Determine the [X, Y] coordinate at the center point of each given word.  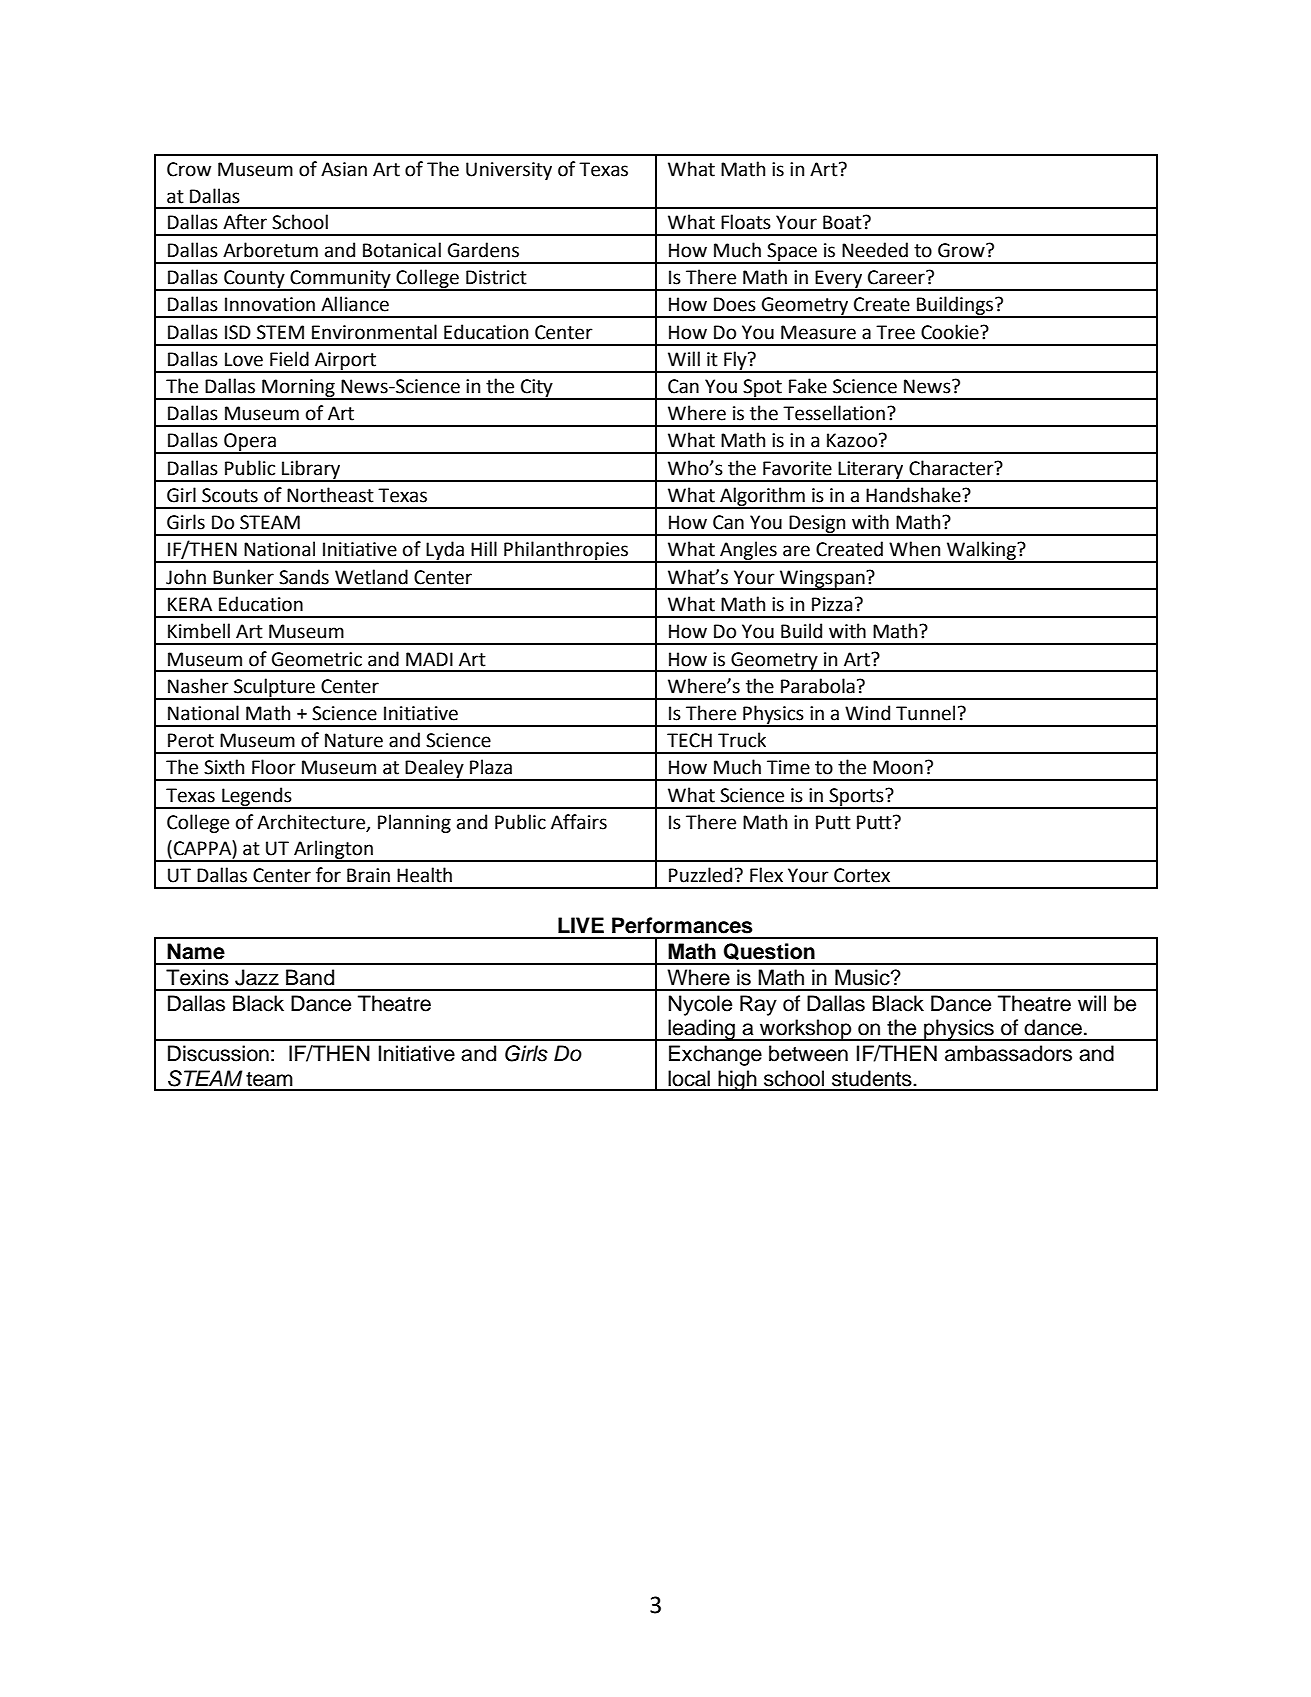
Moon [898, 767]
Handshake [914, 495]
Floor [274, 767]
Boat [843, 222]
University [509, 171]
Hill [484, 548]
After [245, 222]
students [873, 1078]
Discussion [218, 1053]
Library [311, 470]
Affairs [579, 822]
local [689, 1078]
